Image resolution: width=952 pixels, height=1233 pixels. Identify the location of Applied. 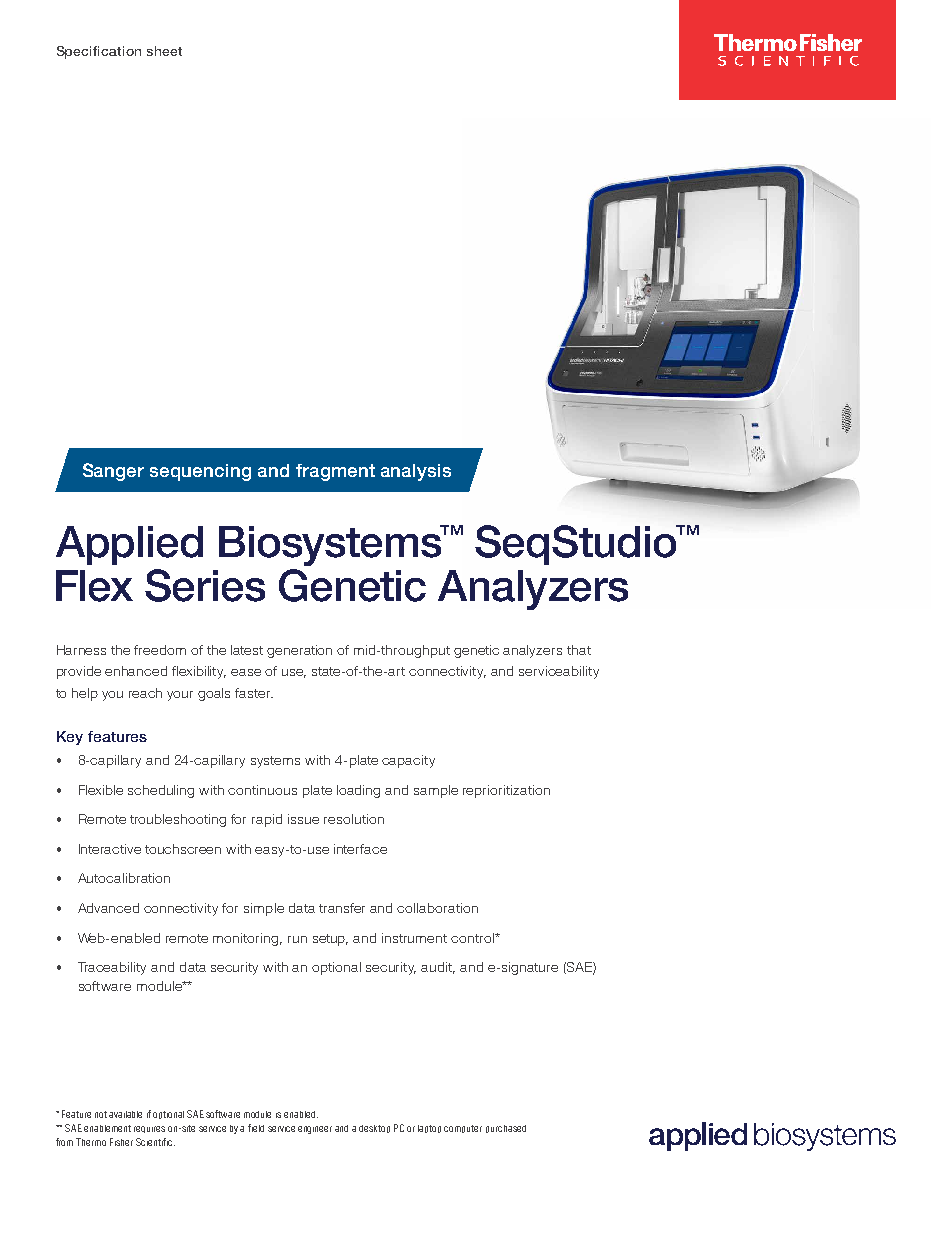
(129, 545).
